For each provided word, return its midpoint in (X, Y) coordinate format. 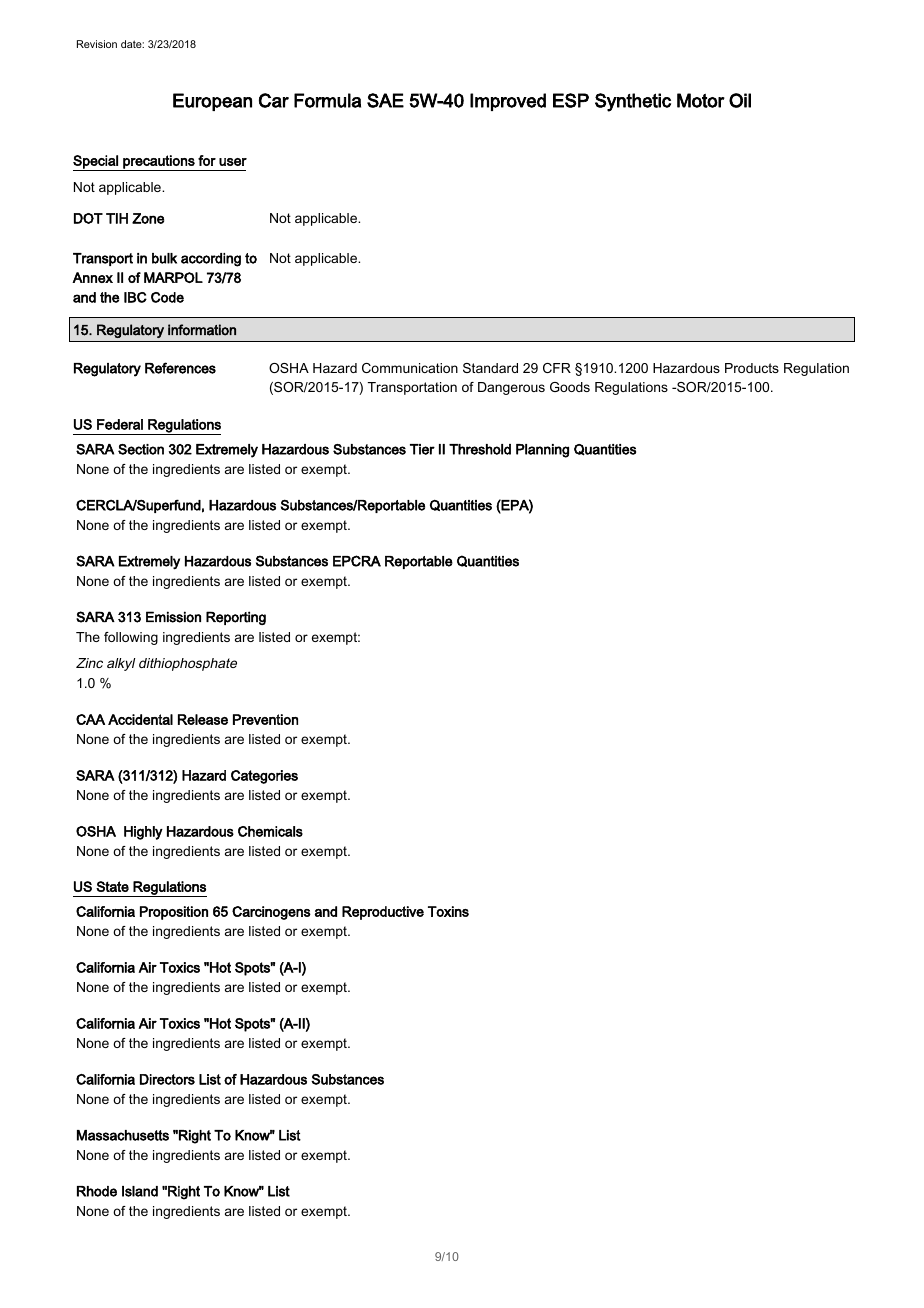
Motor (701, 100)
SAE (385, 100)
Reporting (236, 618)
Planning (542, 451)
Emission (173, 617)
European (212, 102)
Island (140, 1191)
